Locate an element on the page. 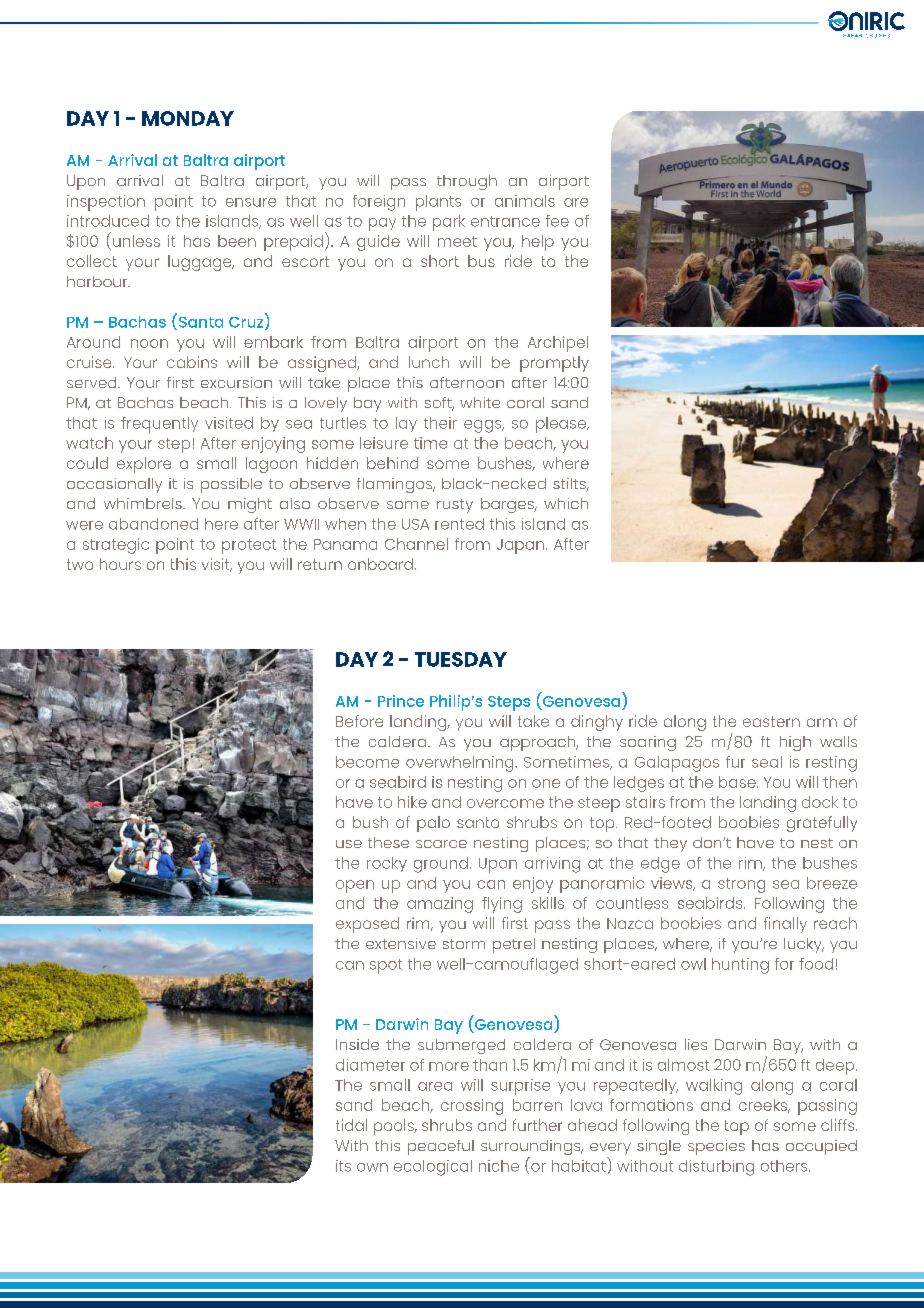 The width and height of the image is (924, 1308). frequently is located at coordinates (159, 425).
